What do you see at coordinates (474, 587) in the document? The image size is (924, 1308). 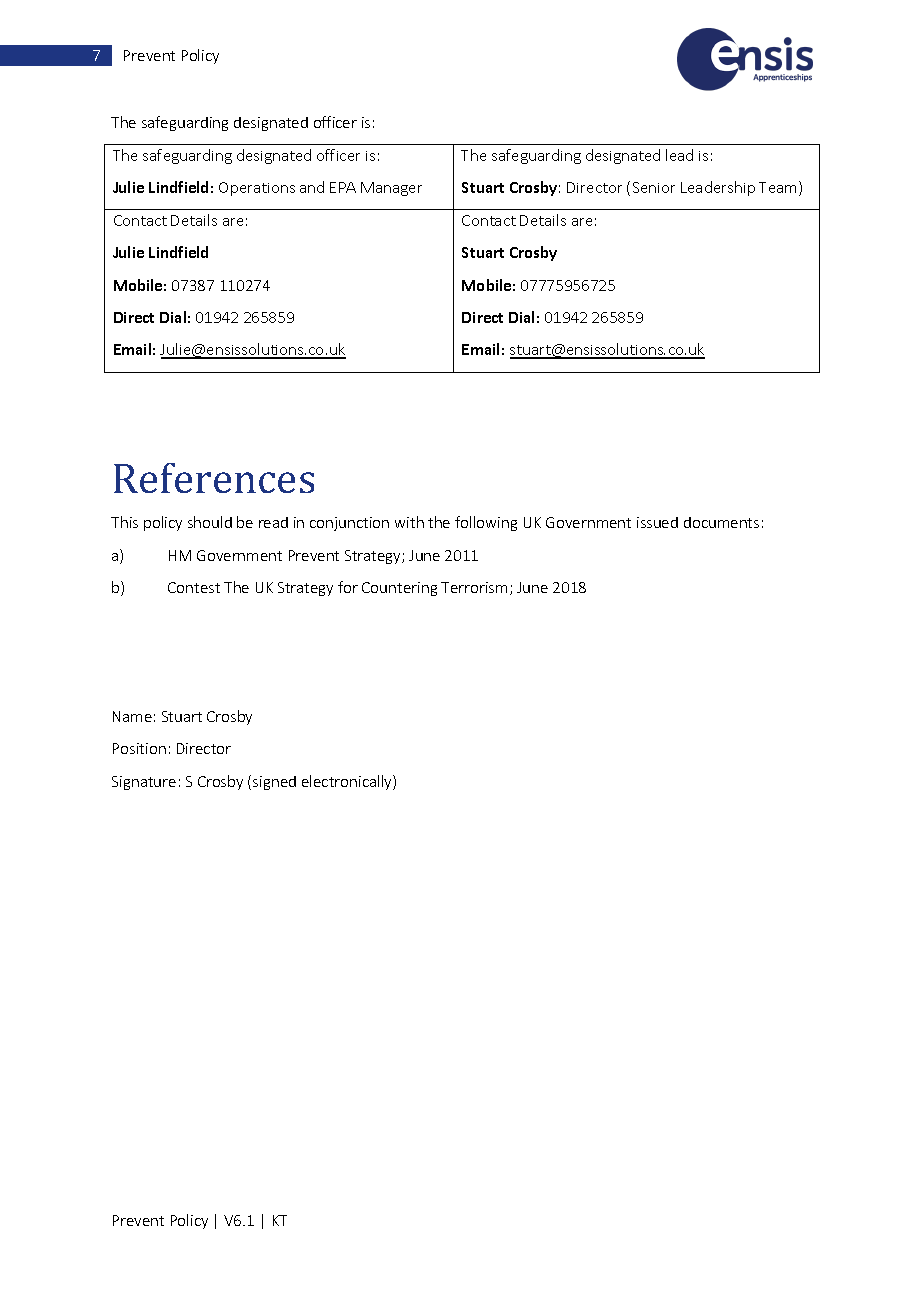 I see `Terrorism` at bounding box center [474, 587].
